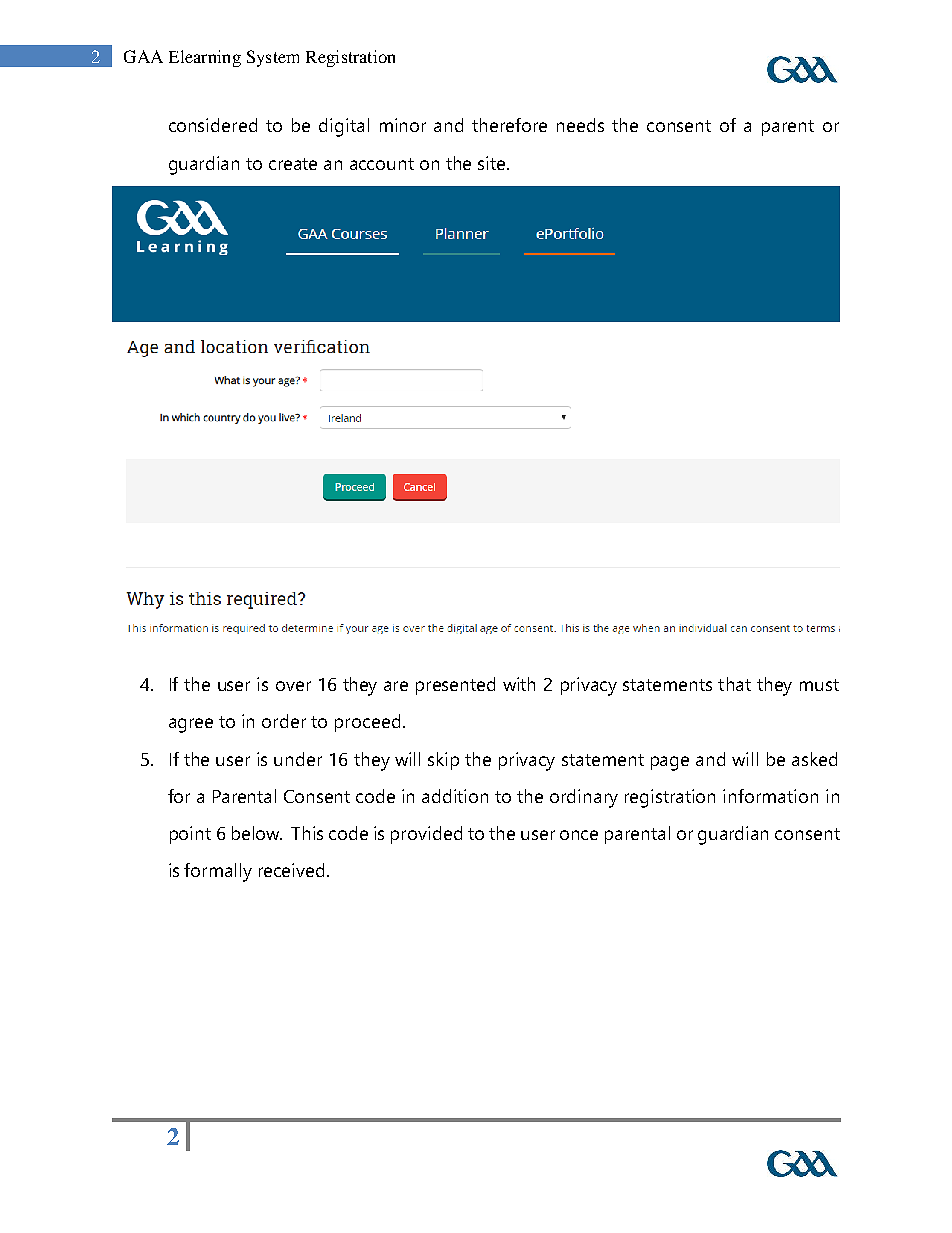  What do you see at coordinates (770, 796) in the document?
I see `information` at bounding box center [770, 796].
